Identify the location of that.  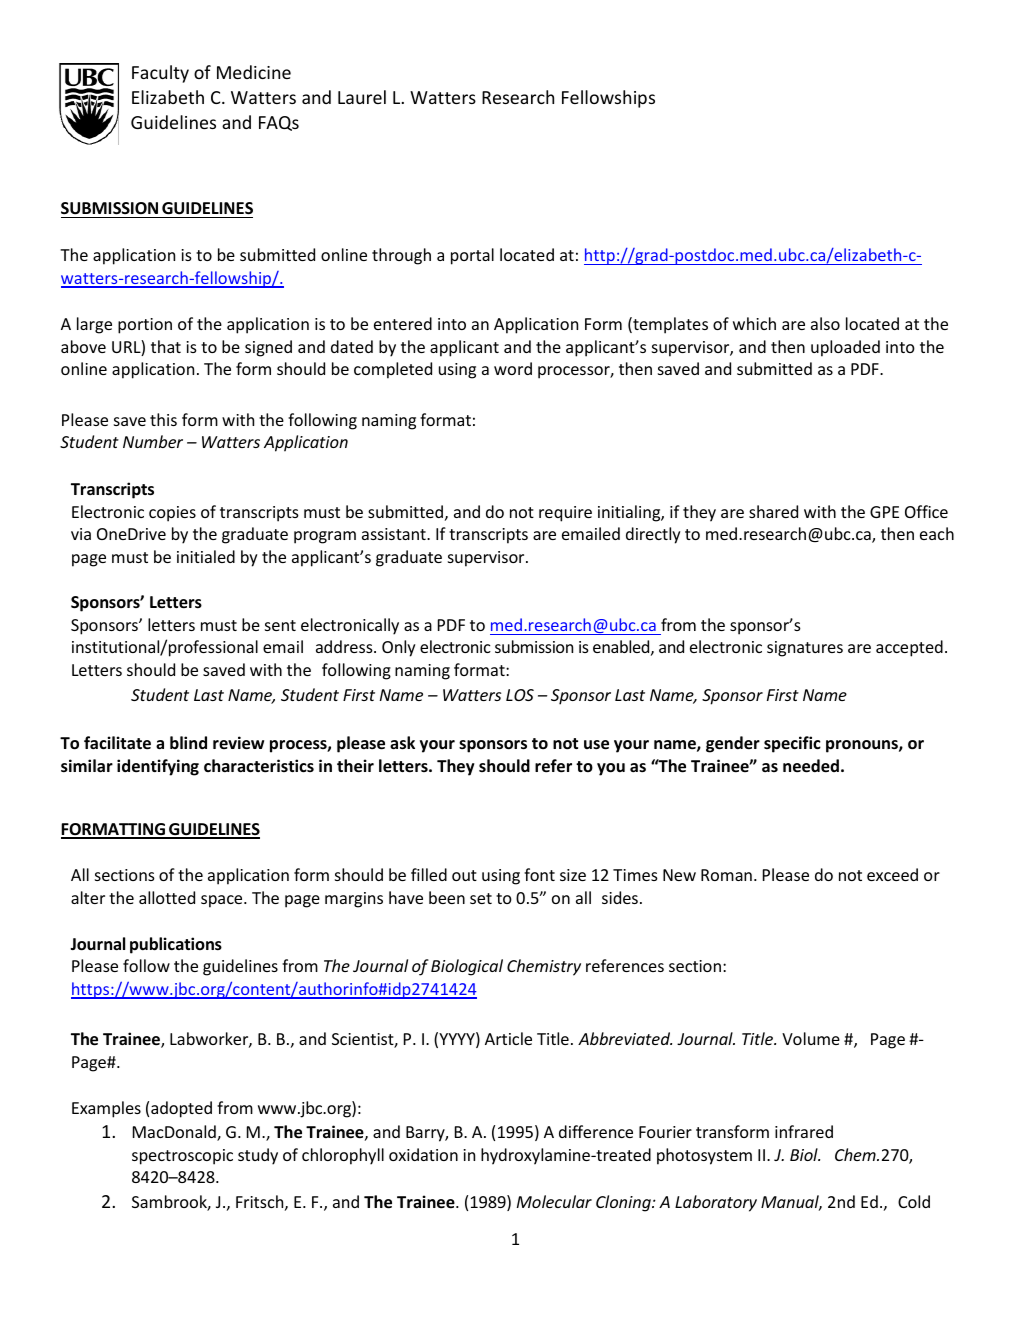
(166, 346).
